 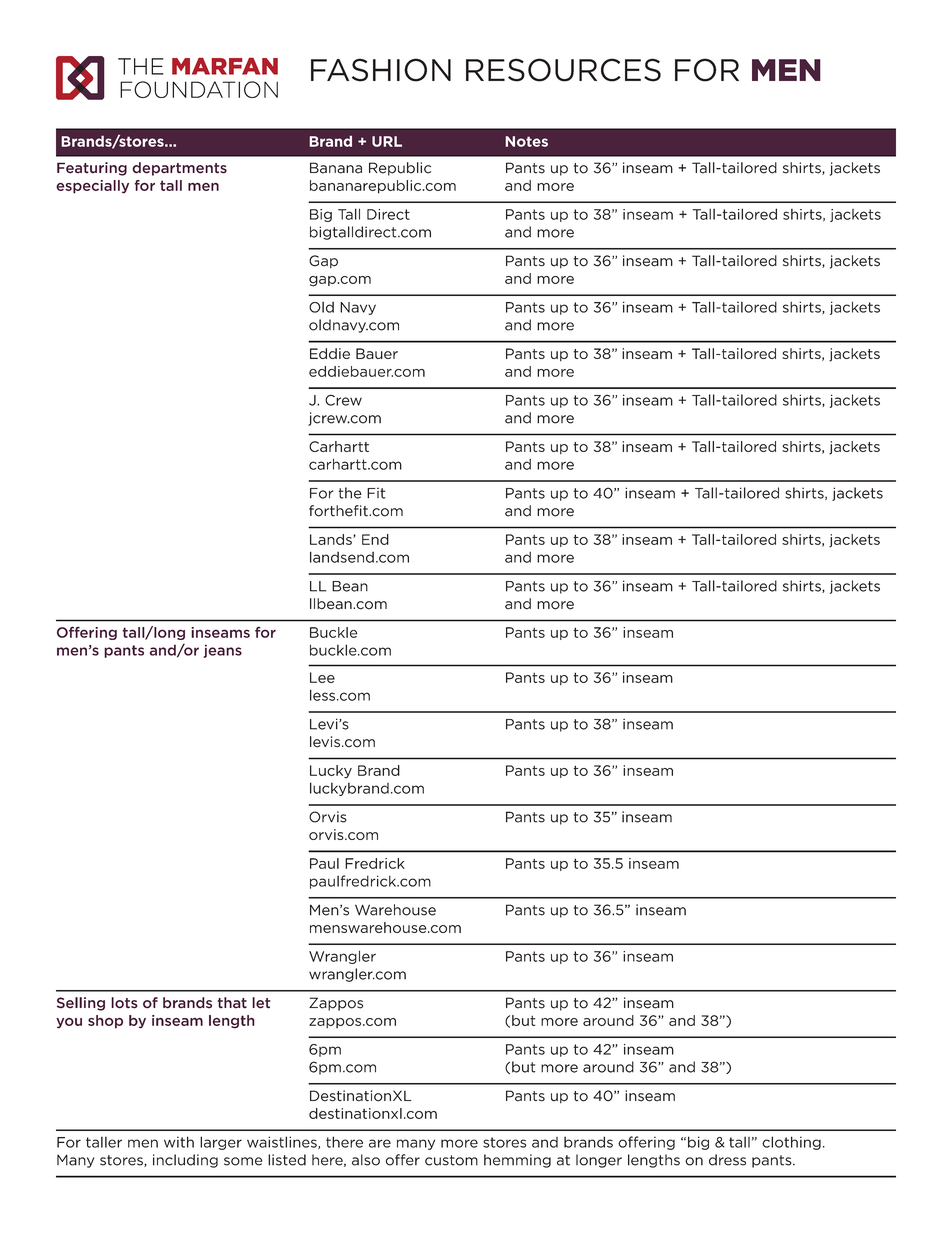 I want to click on Notes, so click(x=526, y=141).
